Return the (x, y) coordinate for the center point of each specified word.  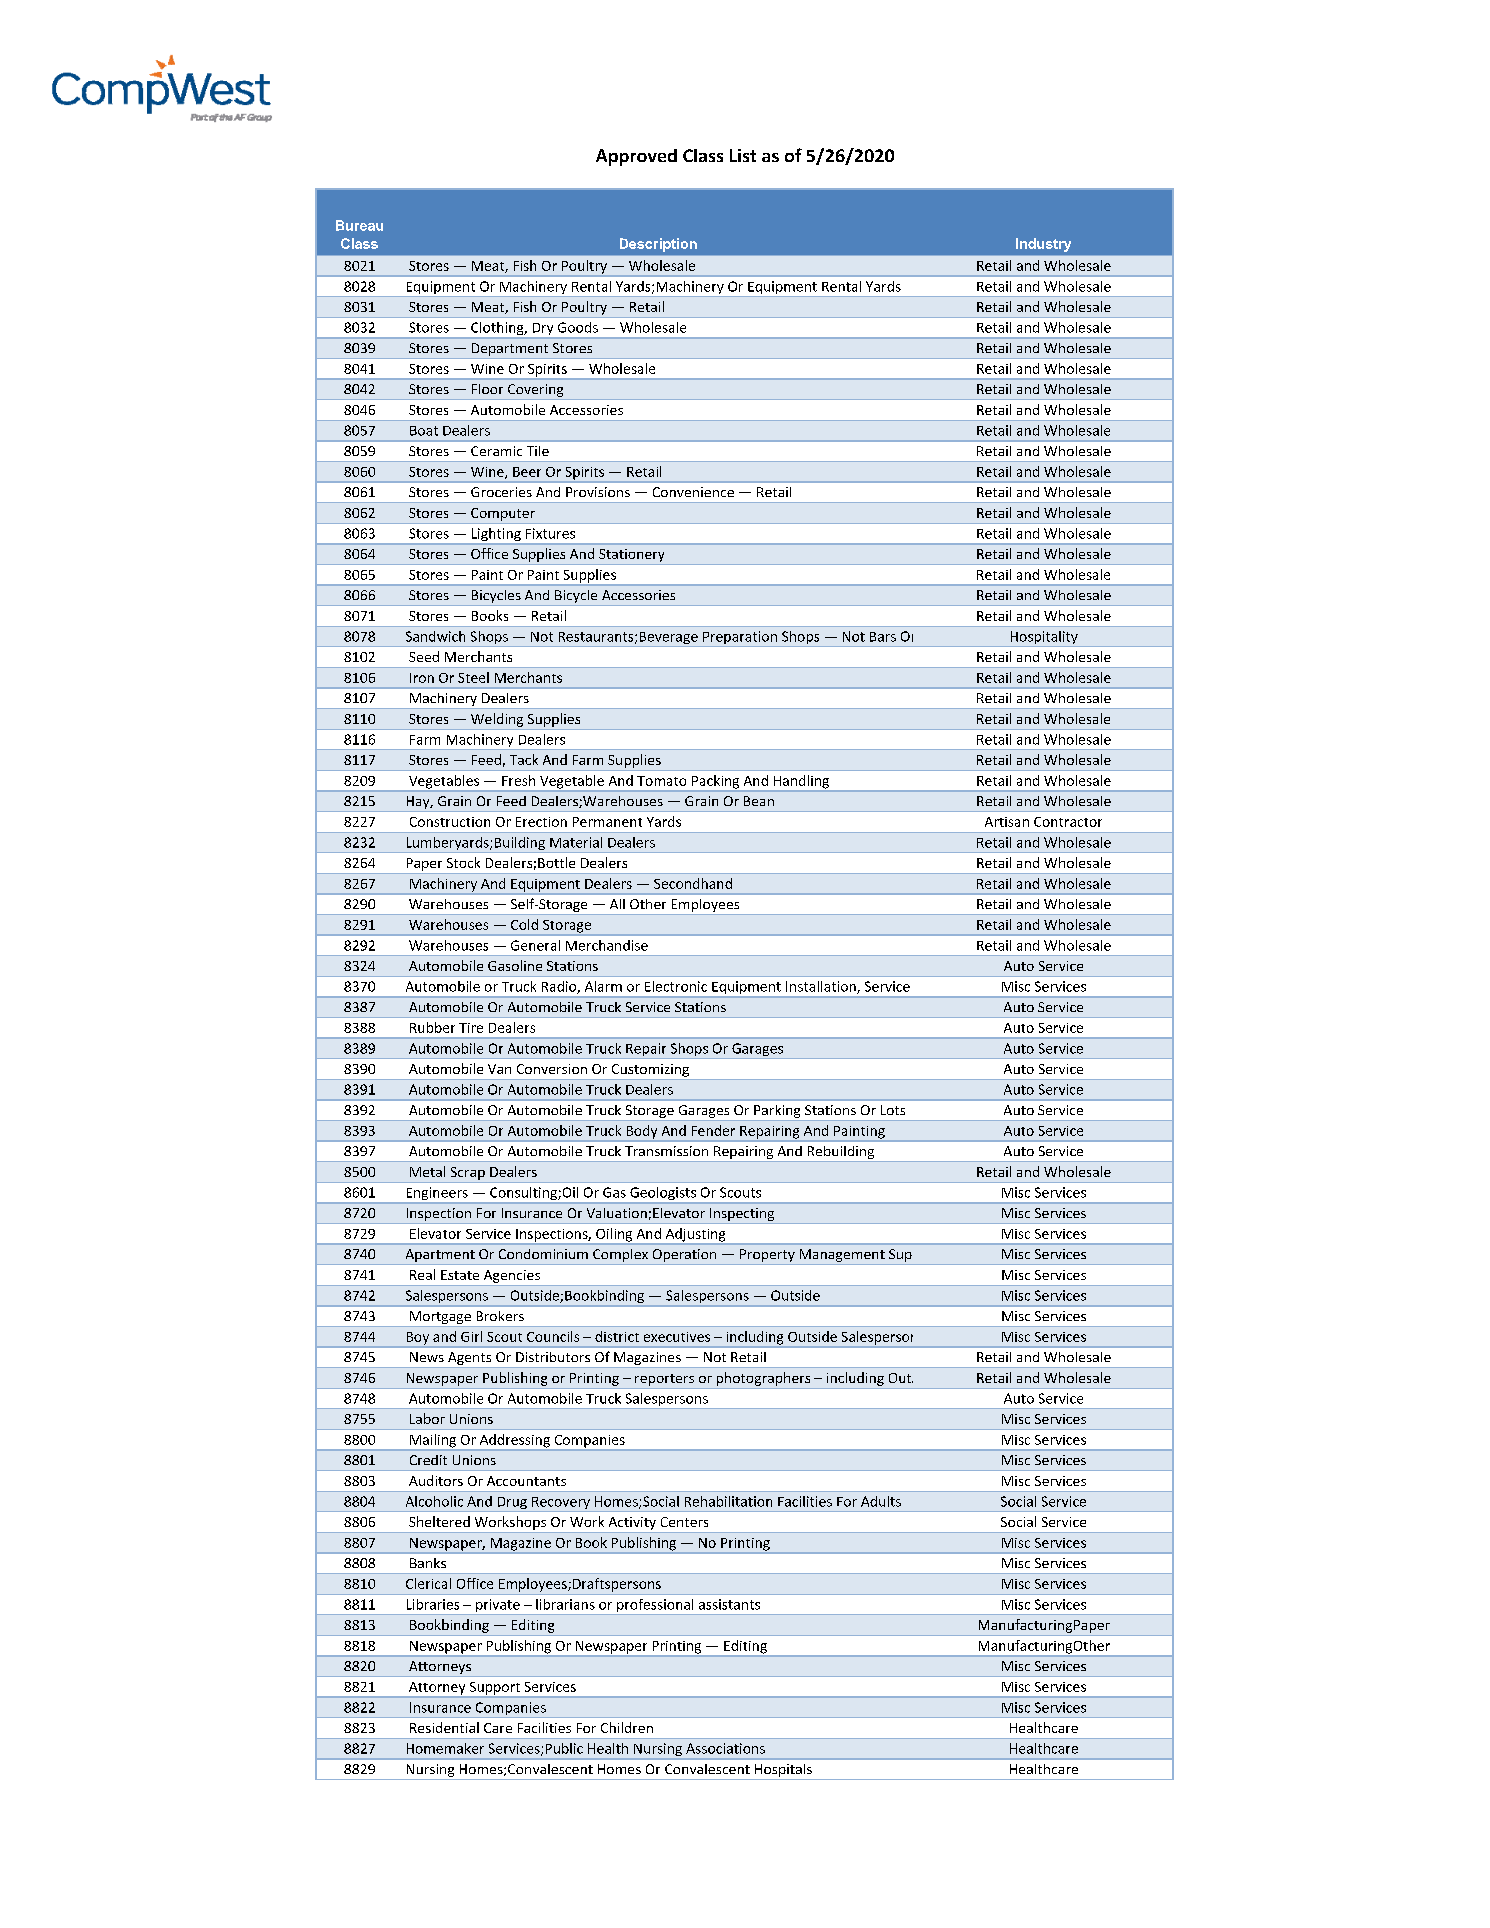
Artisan (1007, 822)
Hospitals (783, 1770)
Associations (725, 1748)
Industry (1043, 245)
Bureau (359, 225)
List (743, 155)
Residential (444, 1727)
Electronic (676, 986)
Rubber (432, 1027)
